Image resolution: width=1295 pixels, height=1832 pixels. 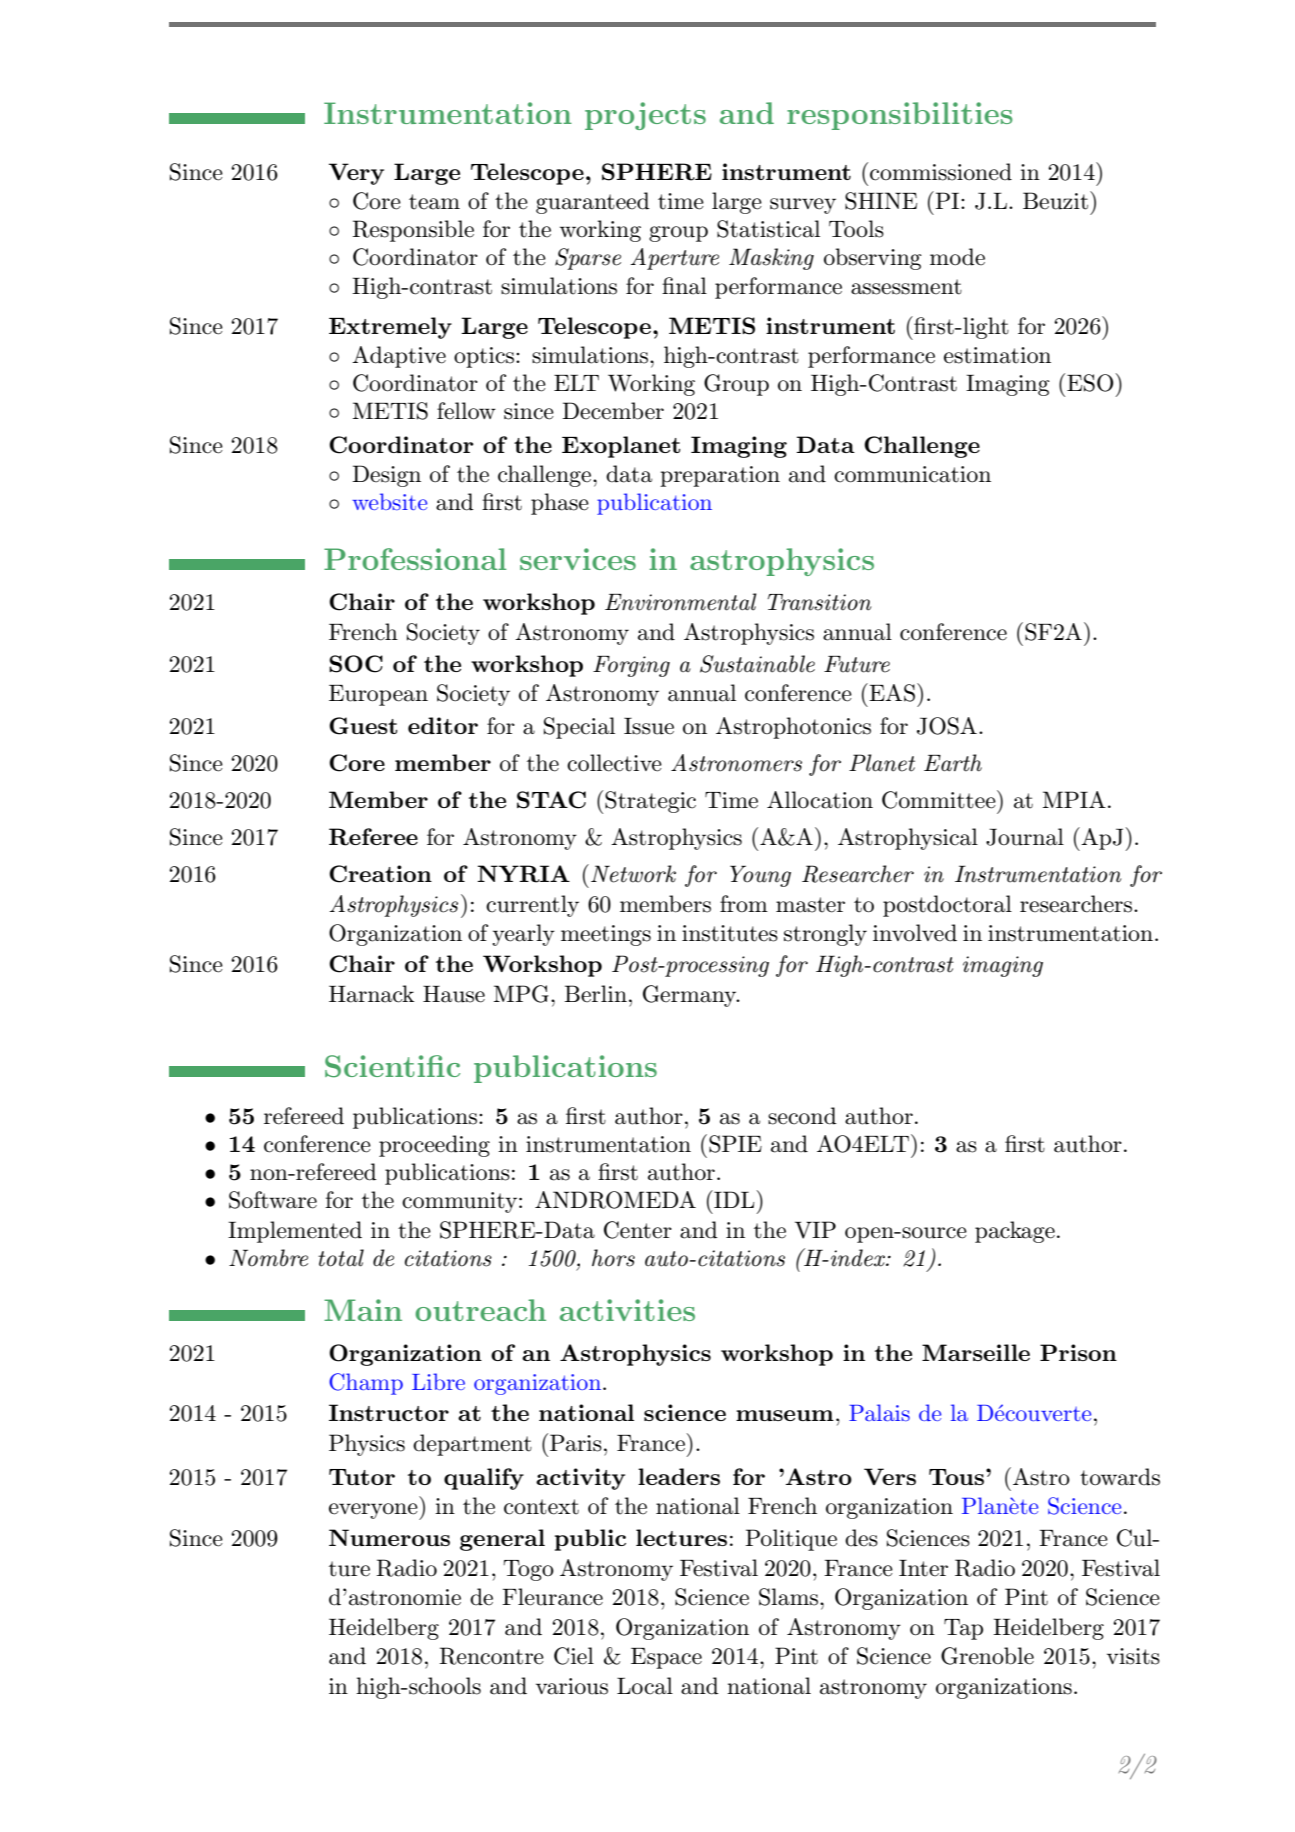 What do you see at coordinates (666, 1658) in the screenshot?
I see `Espace` at bounding box center [666, 1658].
